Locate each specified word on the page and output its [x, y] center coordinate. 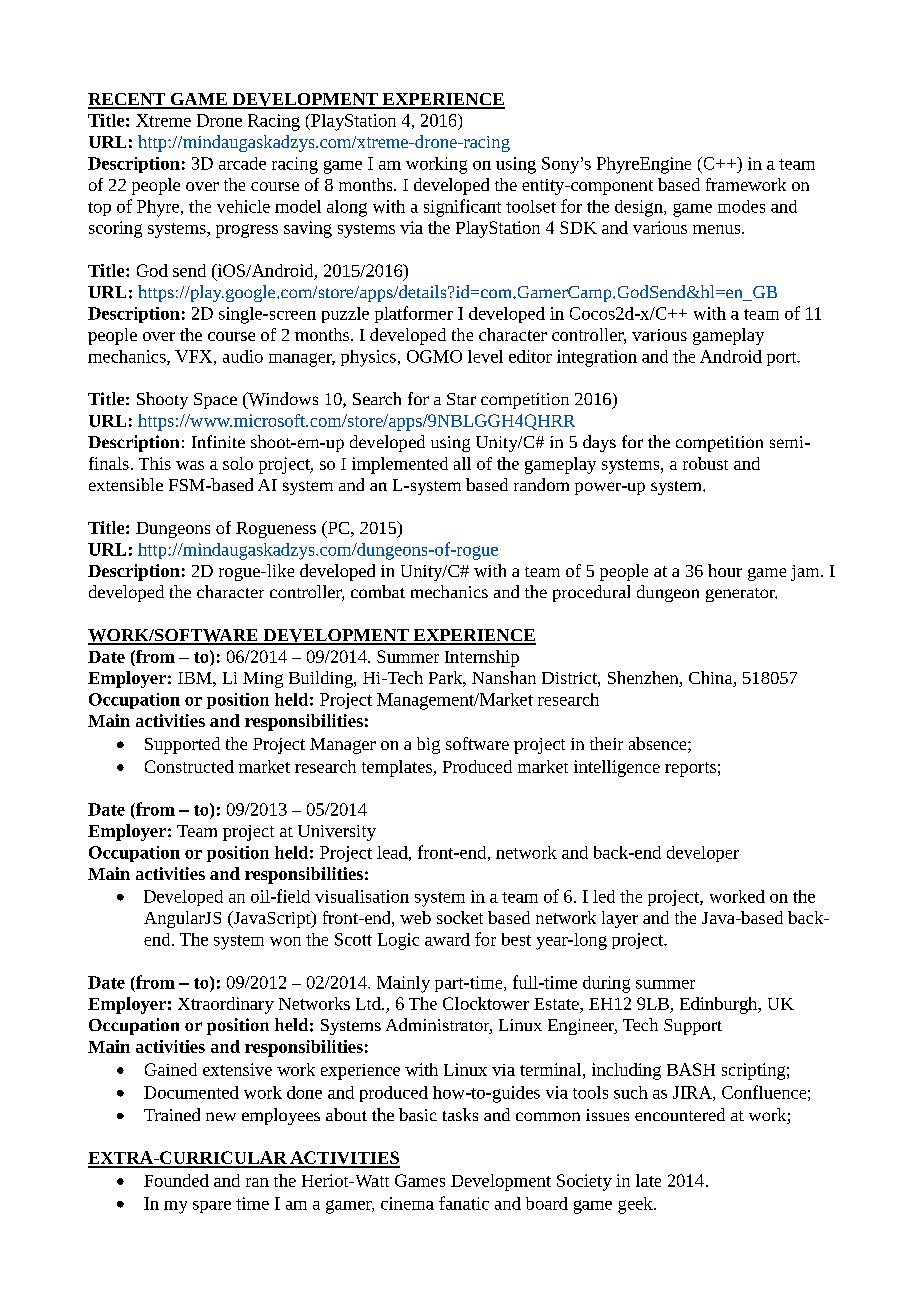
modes [741, 206]
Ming [263, 680]
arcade [242, 163]
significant [462, 208]
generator [741, 595]
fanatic [464, 1203]
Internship [482, 658]
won [285, 941]
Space [215, 401]
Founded [176, 1180]
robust [705, 463]
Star [461, 399]
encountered [680, 1114]
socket [460, 917]
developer [703, 854]
